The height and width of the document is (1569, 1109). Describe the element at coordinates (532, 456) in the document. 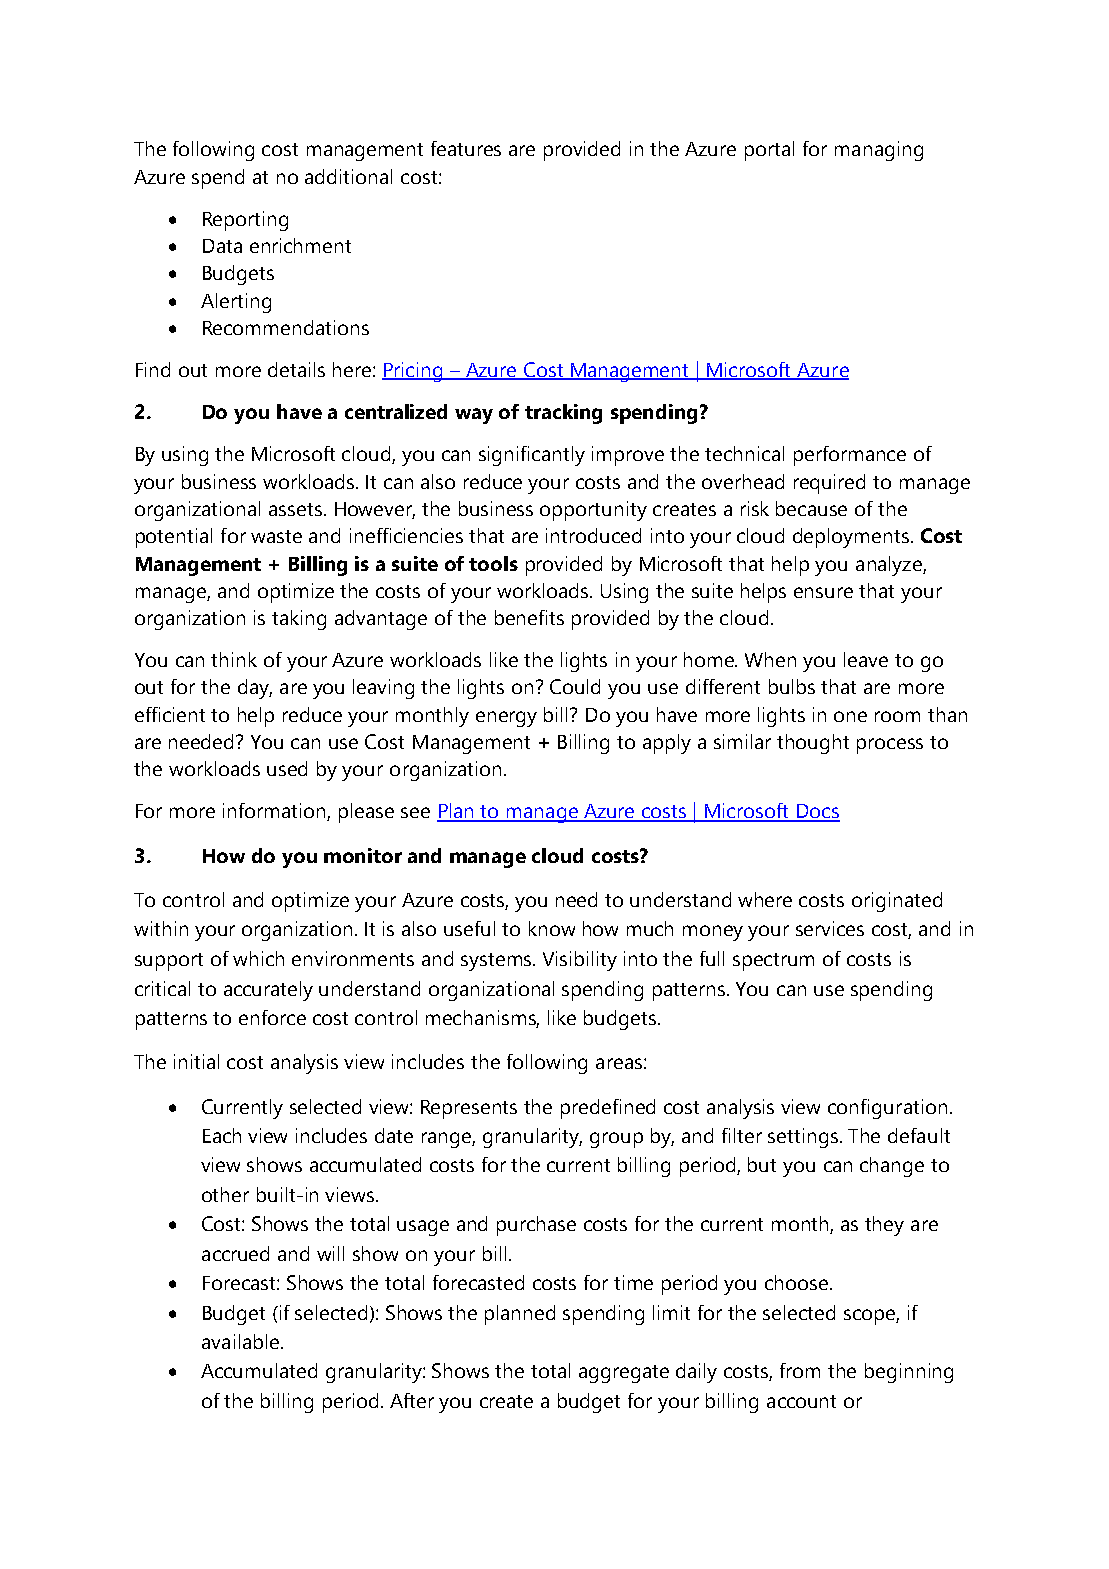

I see `significantly` at that location.
